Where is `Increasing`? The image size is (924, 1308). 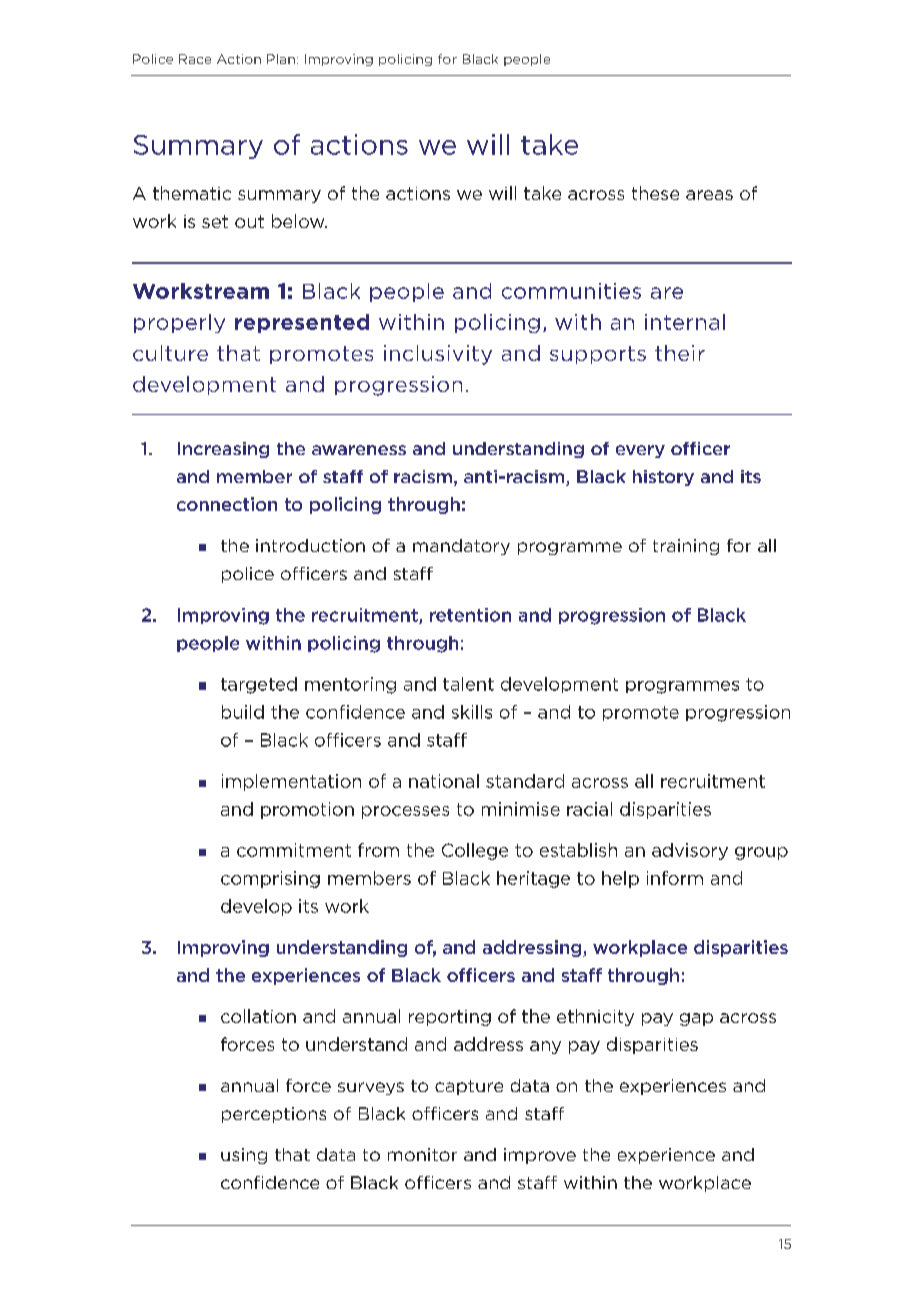 Increasing is located at coordinates (223, 450).
